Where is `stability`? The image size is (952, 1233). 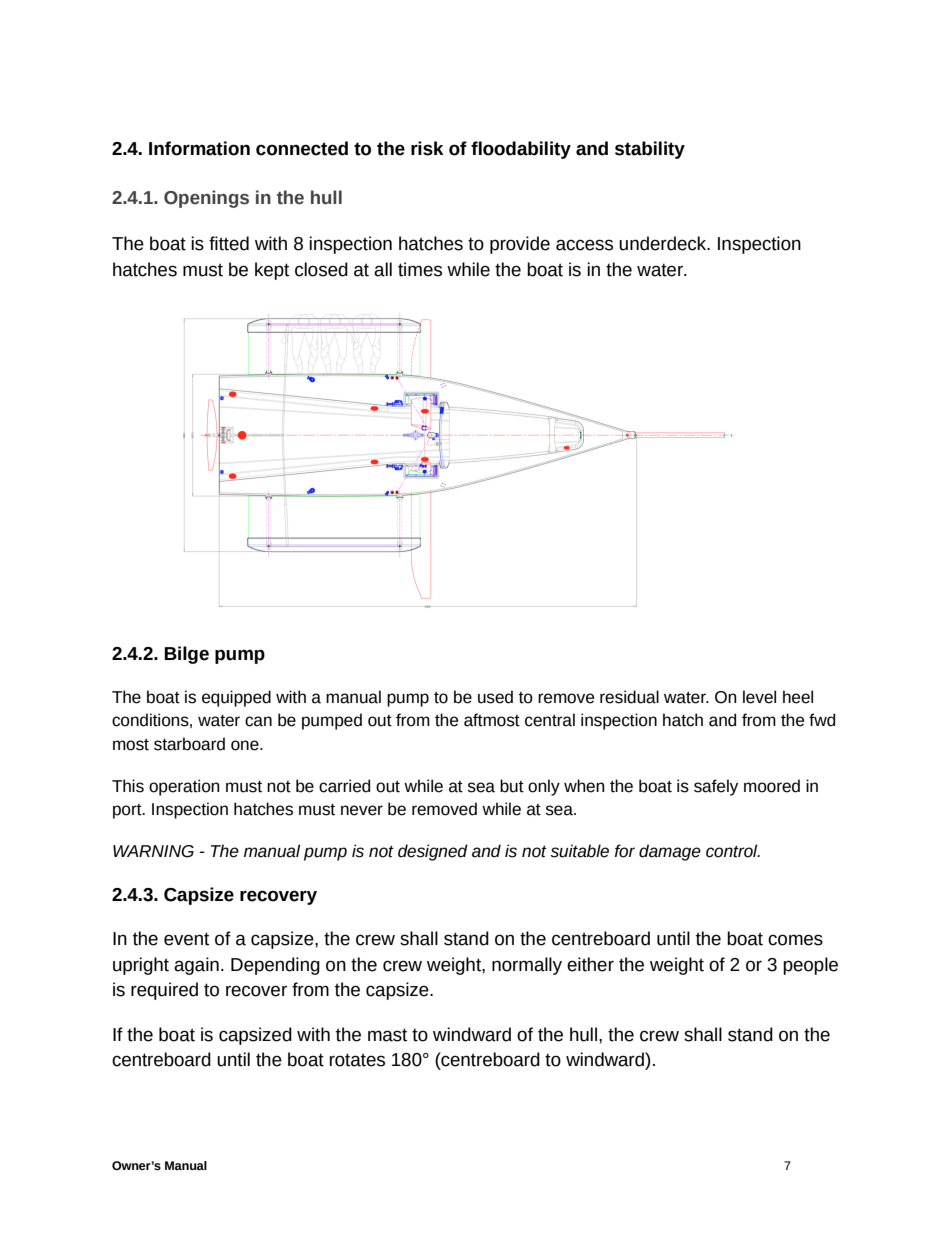
stability is located at coordinates (650, 150).
